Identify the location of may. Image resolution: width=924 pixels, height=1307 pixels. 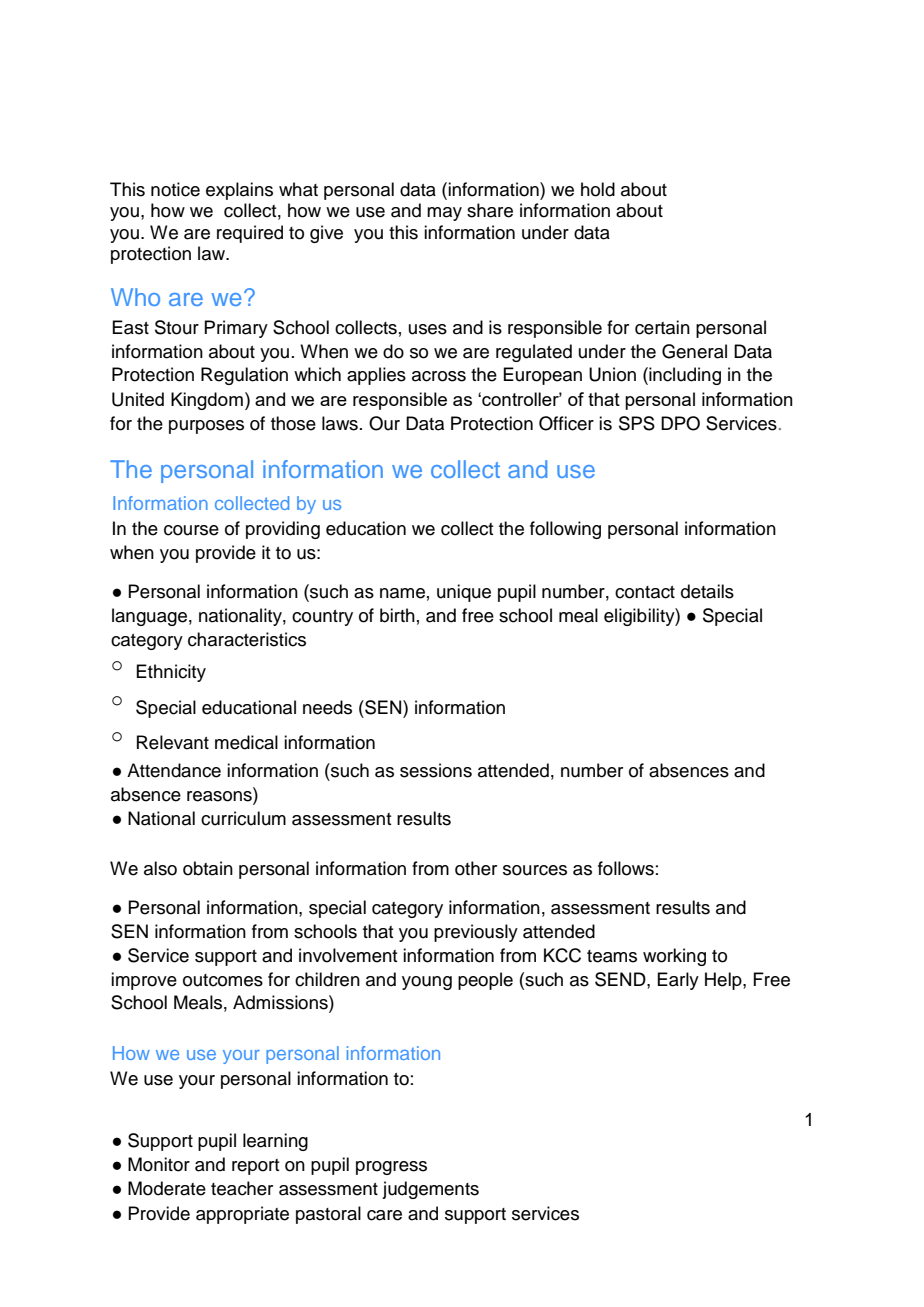
(444, 214).
